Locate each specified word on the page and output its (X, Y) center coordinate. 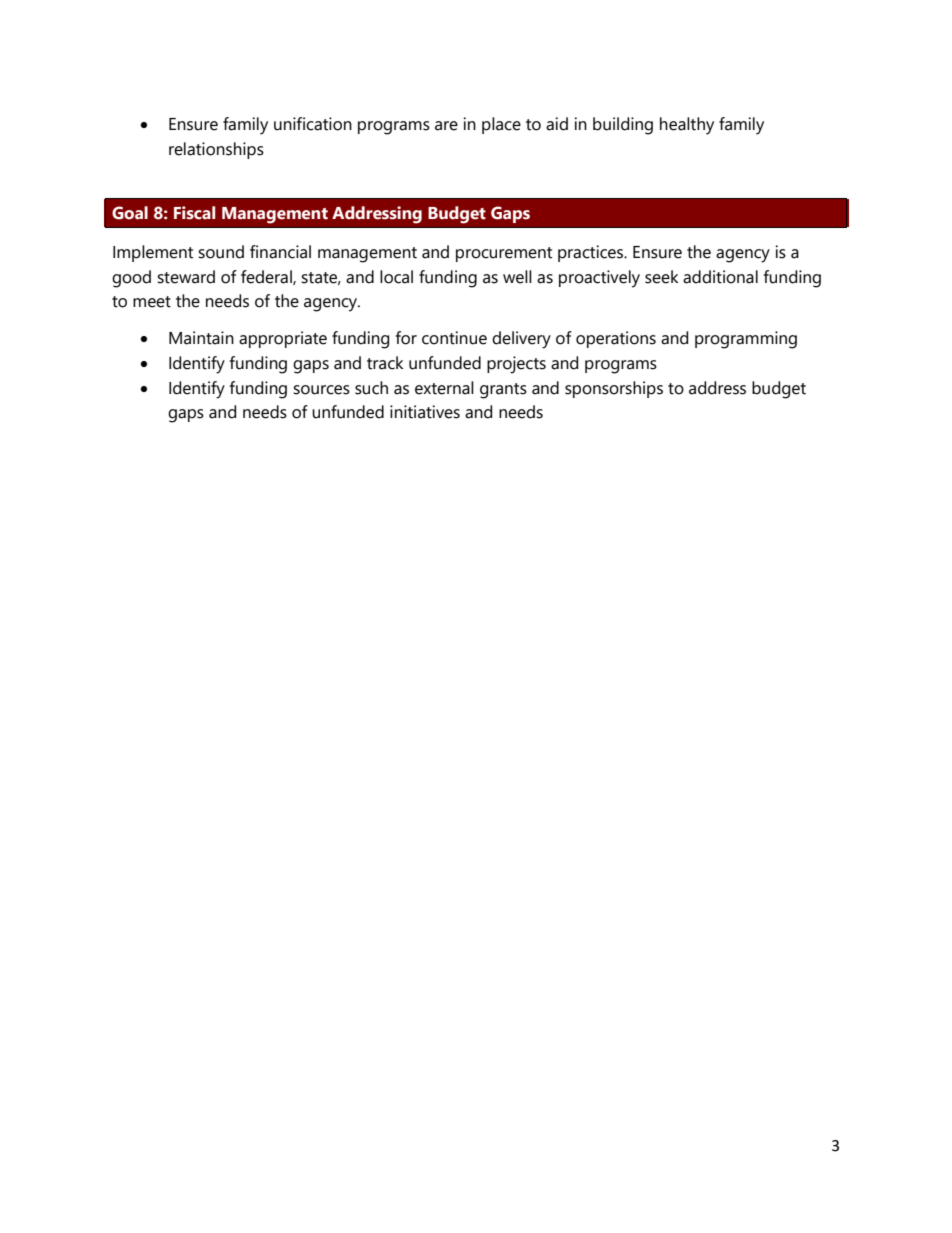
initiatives (425, 412)
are (446, 126)
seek (662, 277)
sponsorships (614, 389)
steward (186, 277)
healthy (687, 126)
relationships (216, 150)
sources (321, 390)
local (396, 277)
